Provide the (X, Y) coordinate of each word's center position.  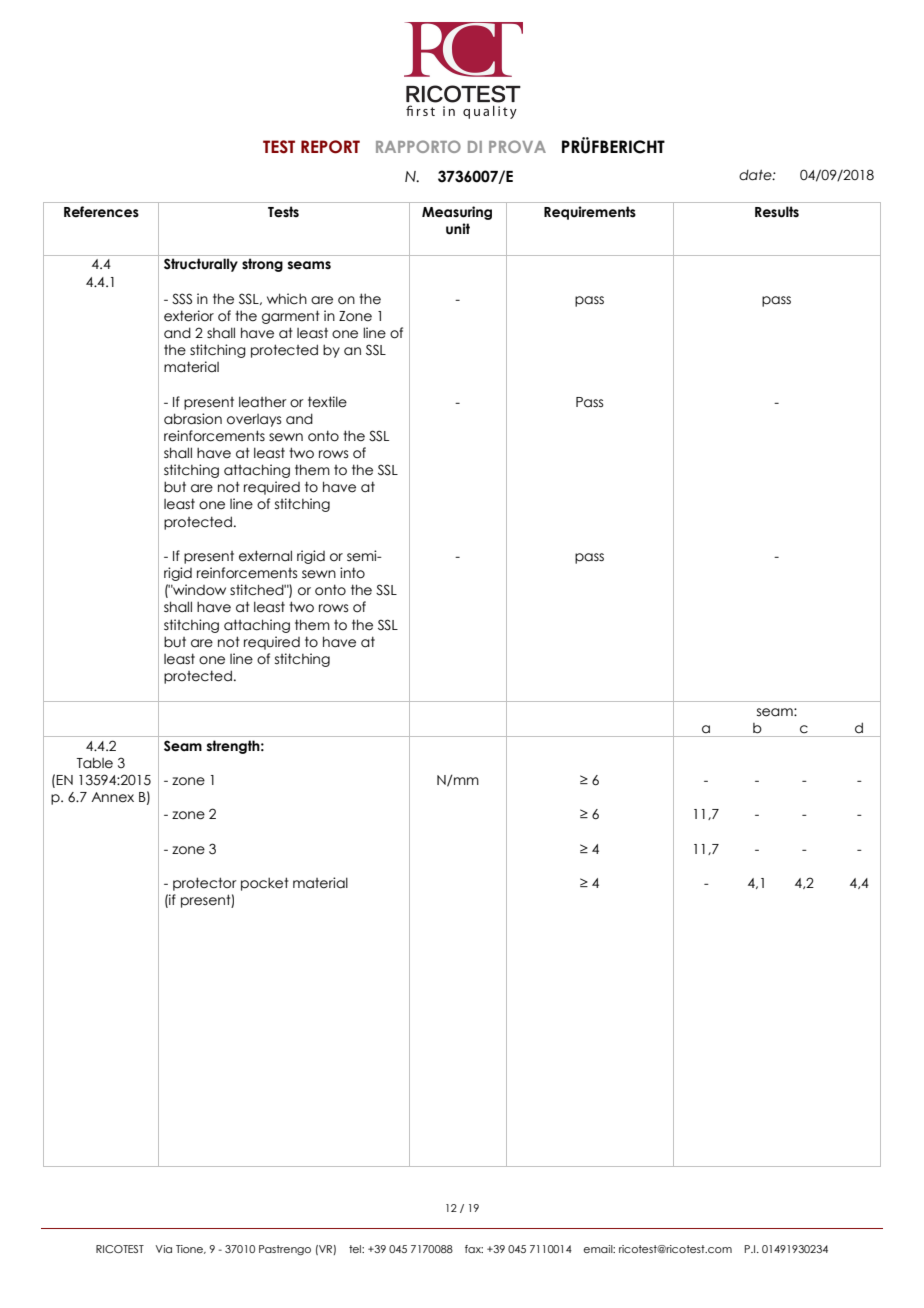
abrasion (193, 419)
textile (327, 402)
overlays (254, 420)
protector (205, 884)
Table (95, 763)
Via (164, 1249)
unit (458, 229)
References (101, 212)
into (352, 573)
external (265, 556)
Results (777, 212)
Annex (112, 797)
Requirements (590, 213)
